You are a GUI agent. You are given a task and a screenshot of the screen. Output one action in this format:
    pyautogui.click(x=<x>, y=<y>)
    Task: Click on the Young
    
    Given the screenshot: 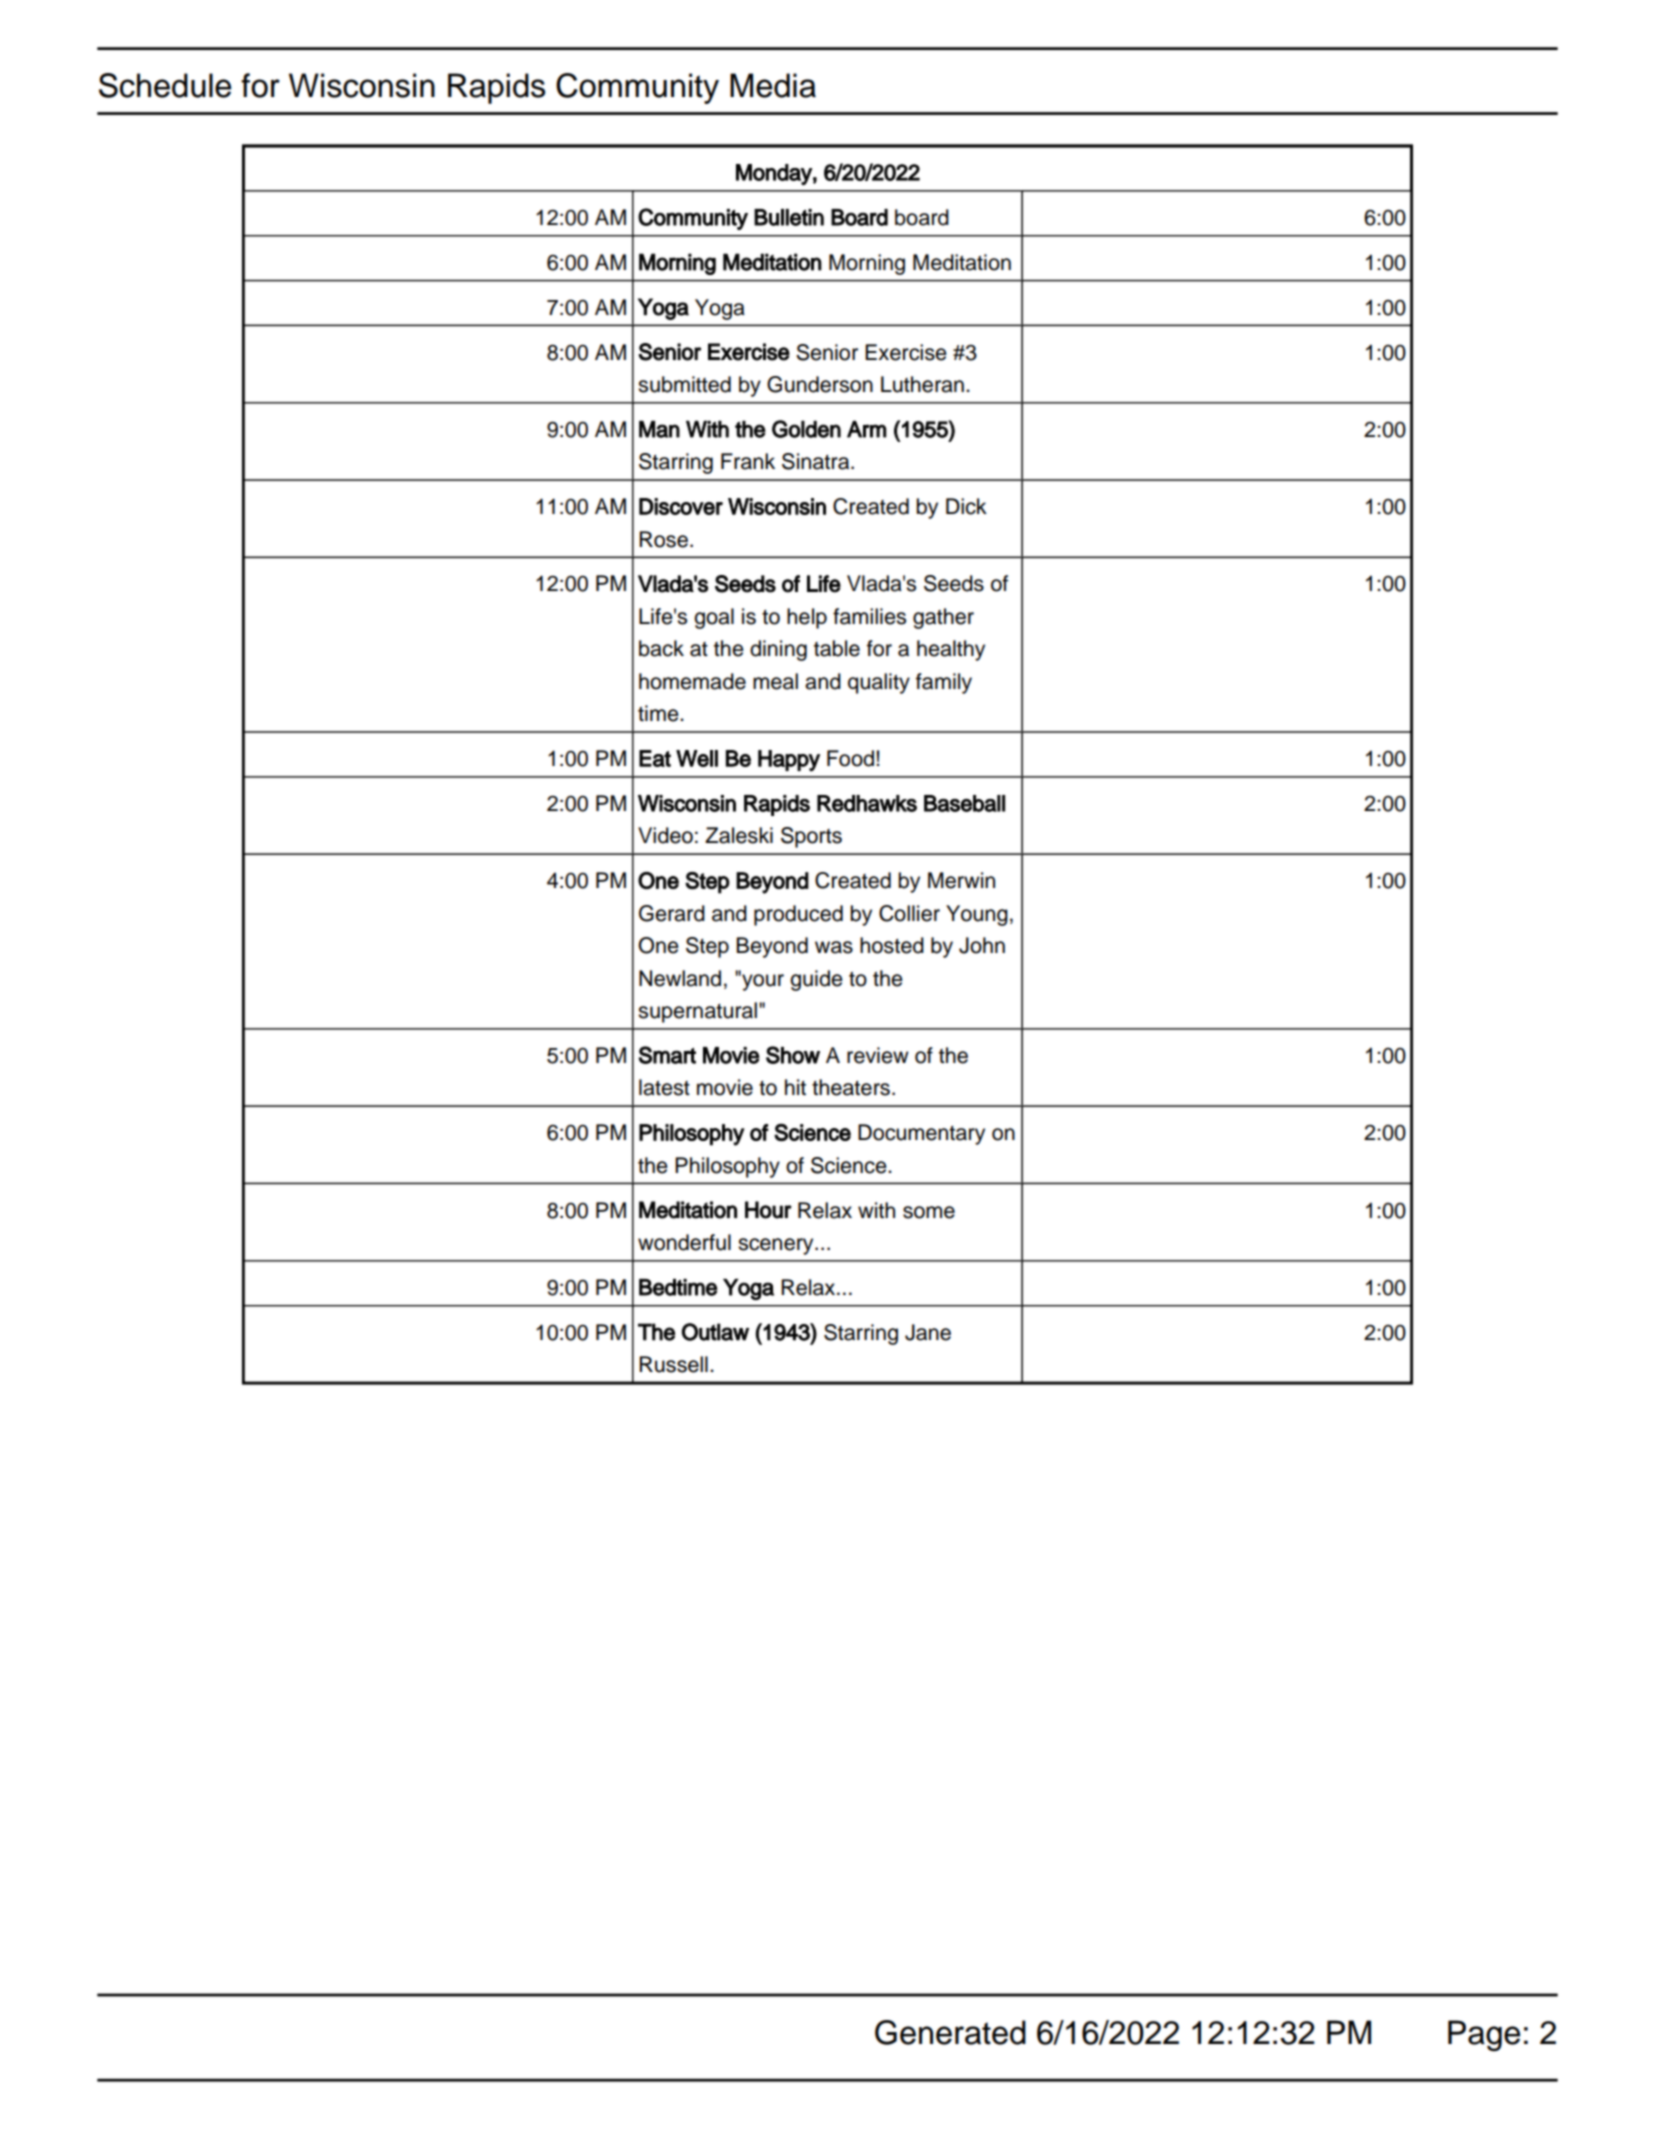 What is the action you would take?
    pyautogui.click(x=977, y=915)
